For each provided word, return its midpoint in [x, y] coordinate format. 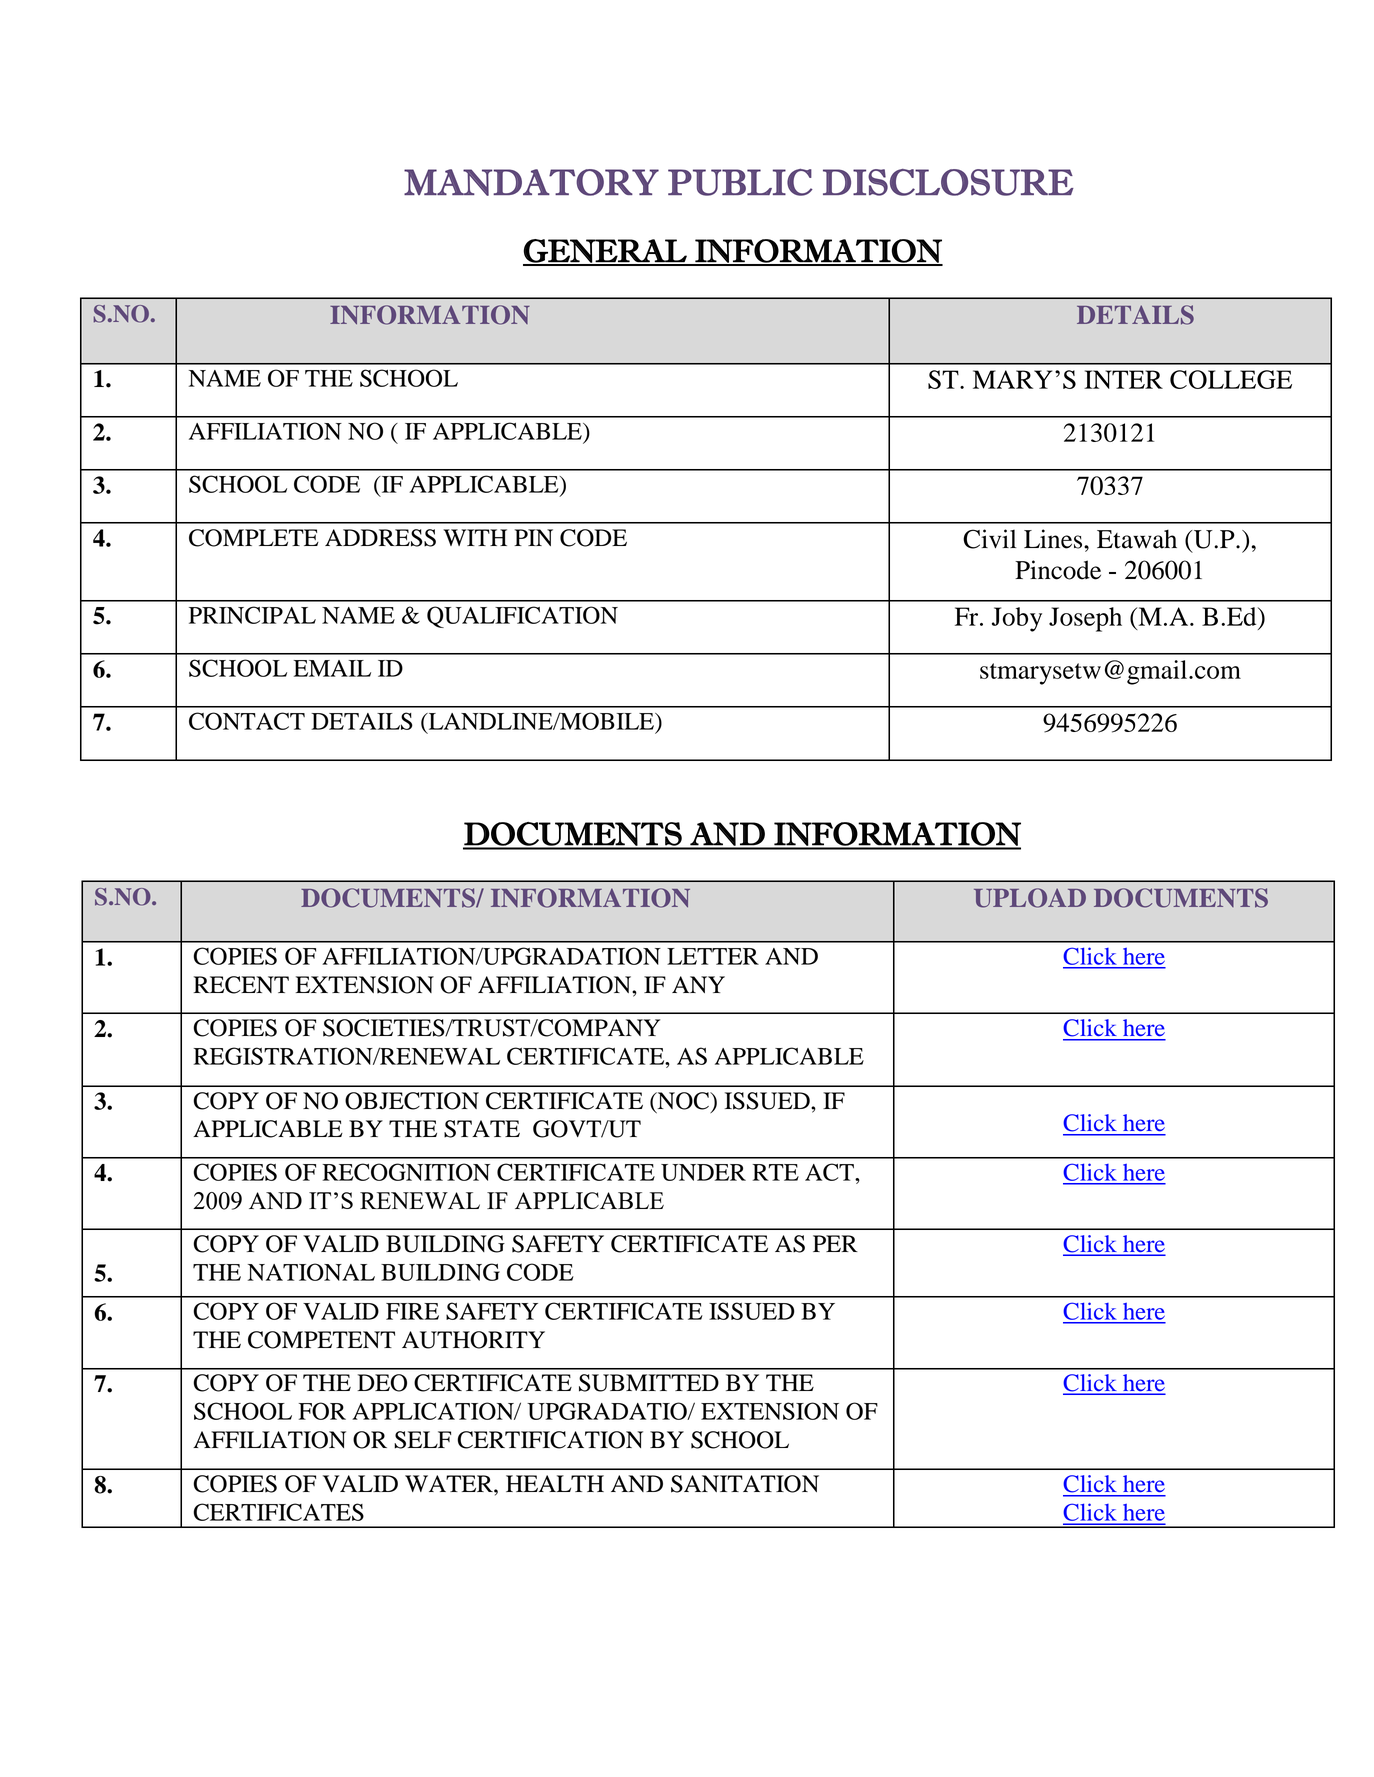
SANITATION [745, 1484]
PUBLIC [740, 182]
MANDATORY [531, 182]
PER [835, 1243]
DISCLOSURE [948, 182]
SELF [422, 1440]
